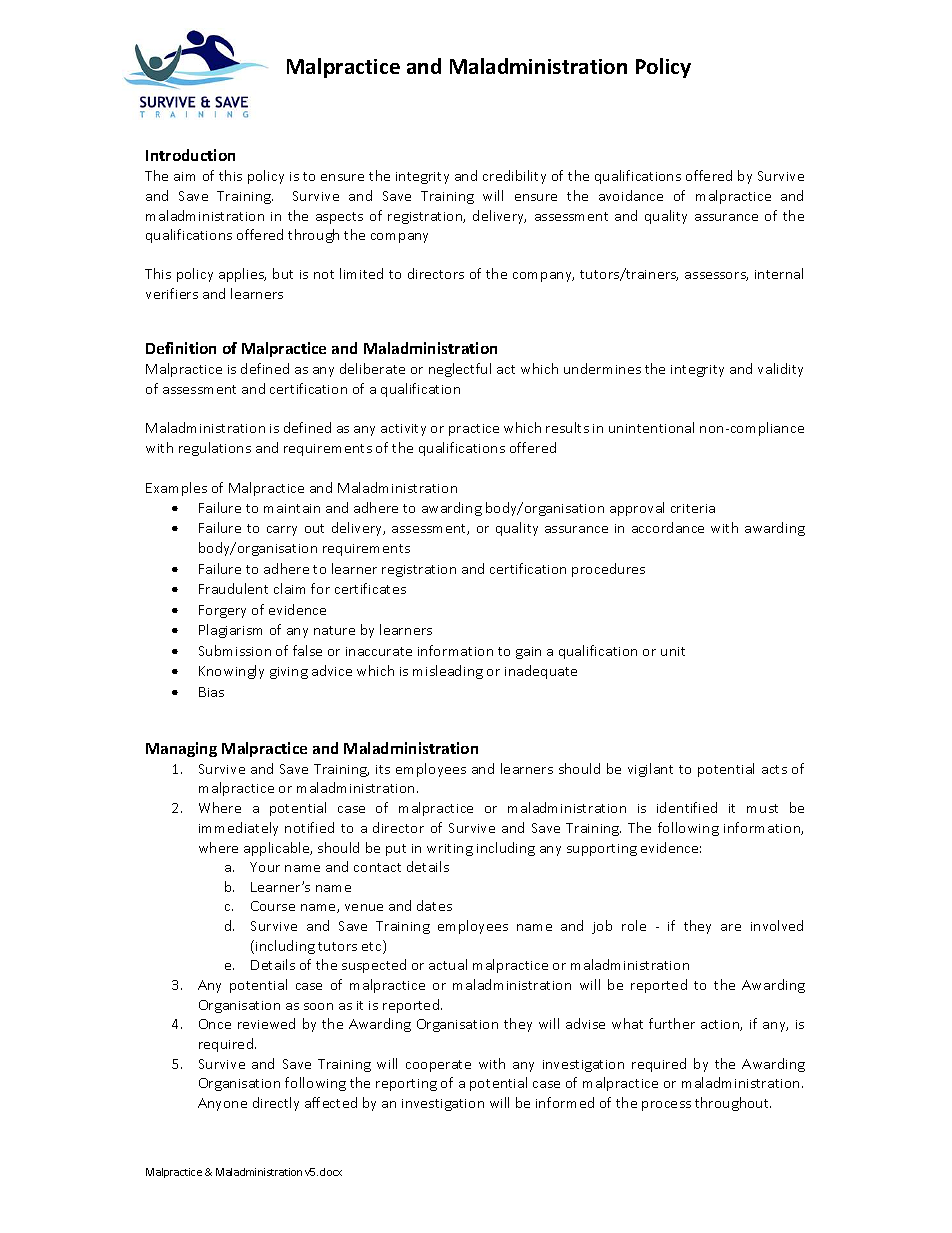 The height and width of the screenshot is (1233, 952). I want to click on Introduction, so click(190, 155).
